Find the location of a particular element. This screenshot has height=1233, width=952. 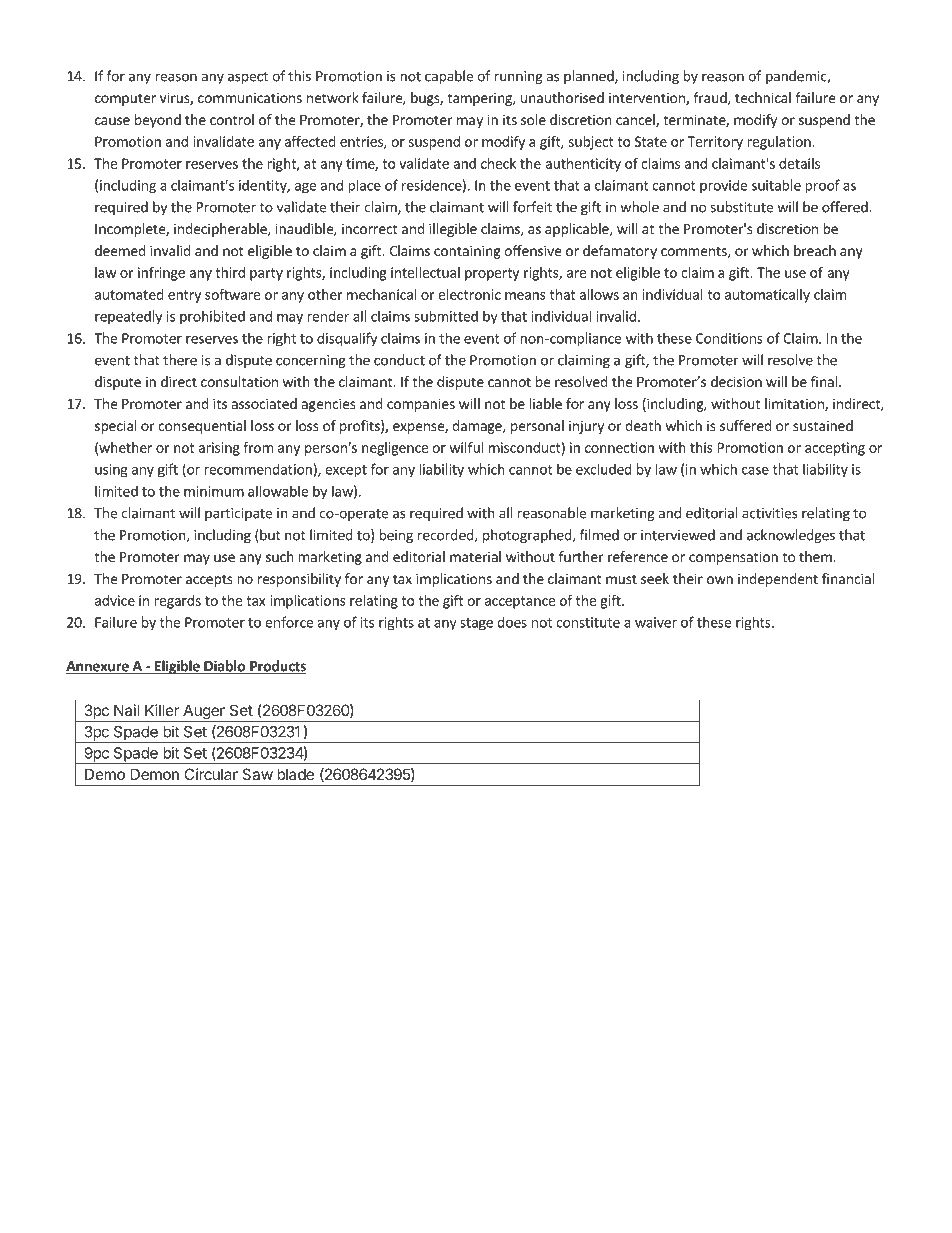

suffered is located at coordinates (746, 425).
